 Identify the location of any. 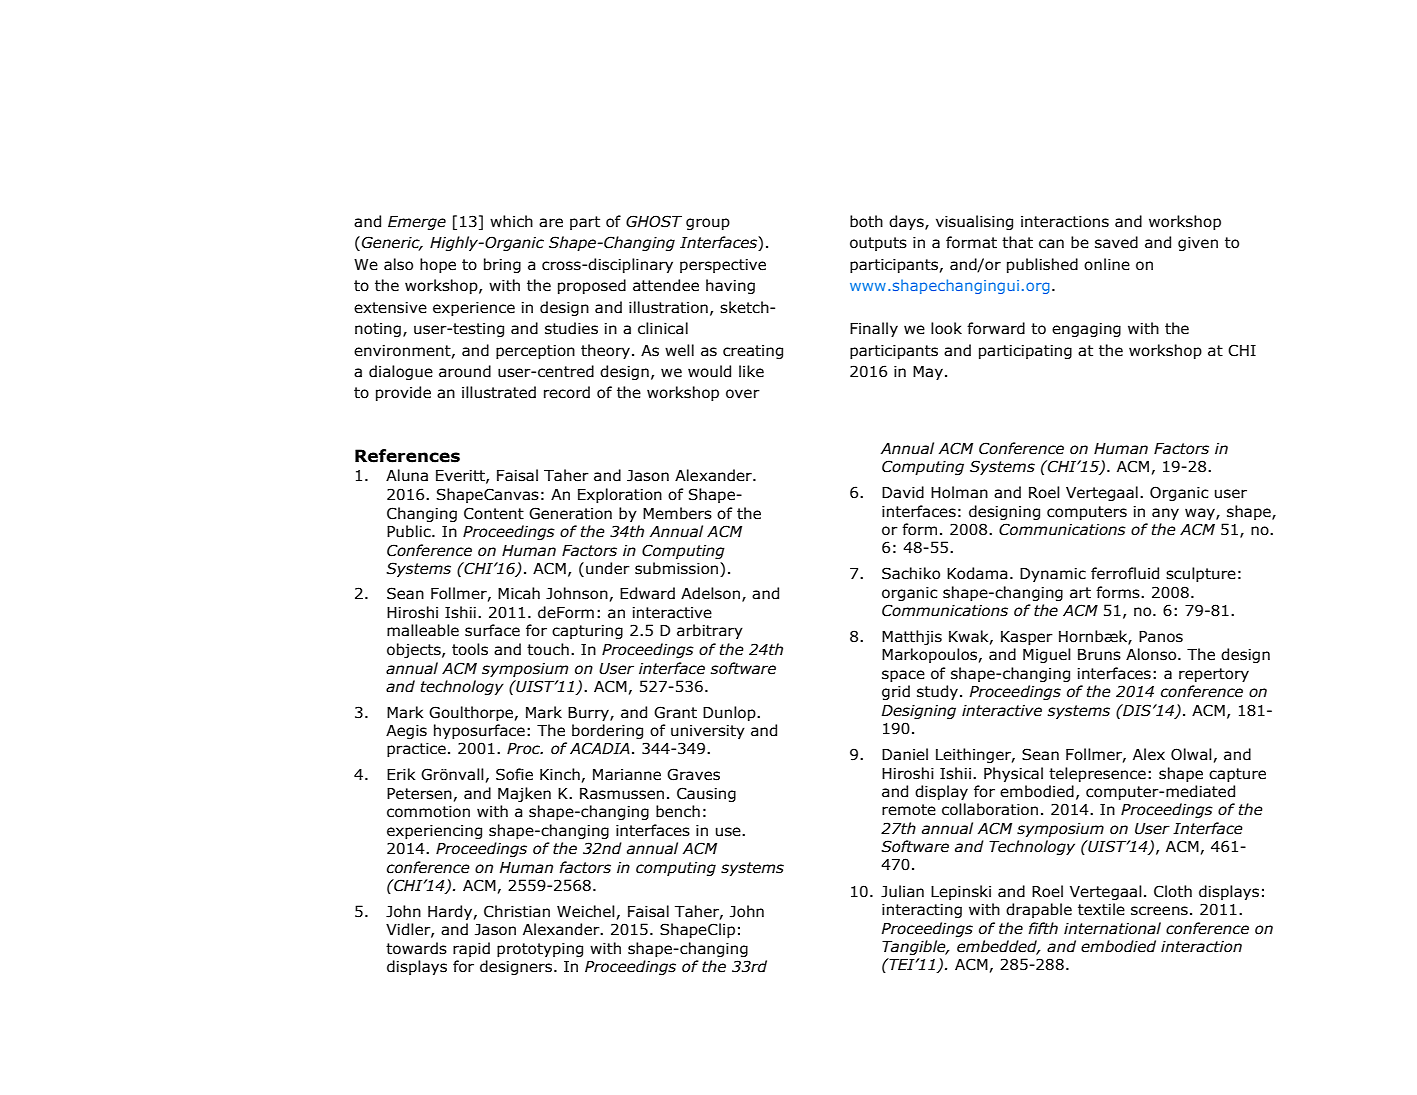
(1165, 514).
